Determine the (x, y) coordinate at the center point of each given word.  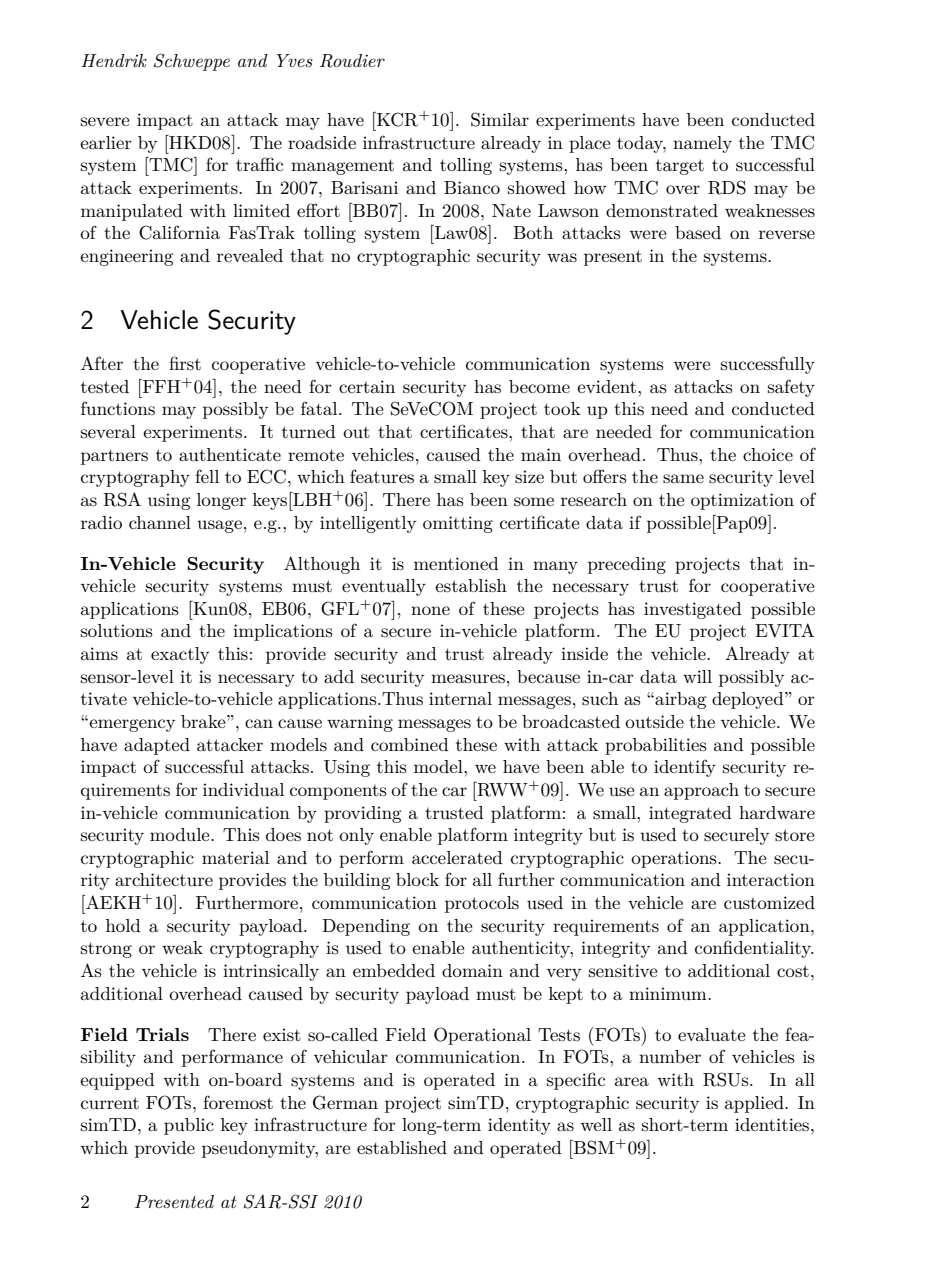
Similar (500, 119)
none (430, 610)
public (189, 1126)
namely (702, 144)
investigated (693, 610)
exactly (180, 655)
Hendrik (114, 60)
